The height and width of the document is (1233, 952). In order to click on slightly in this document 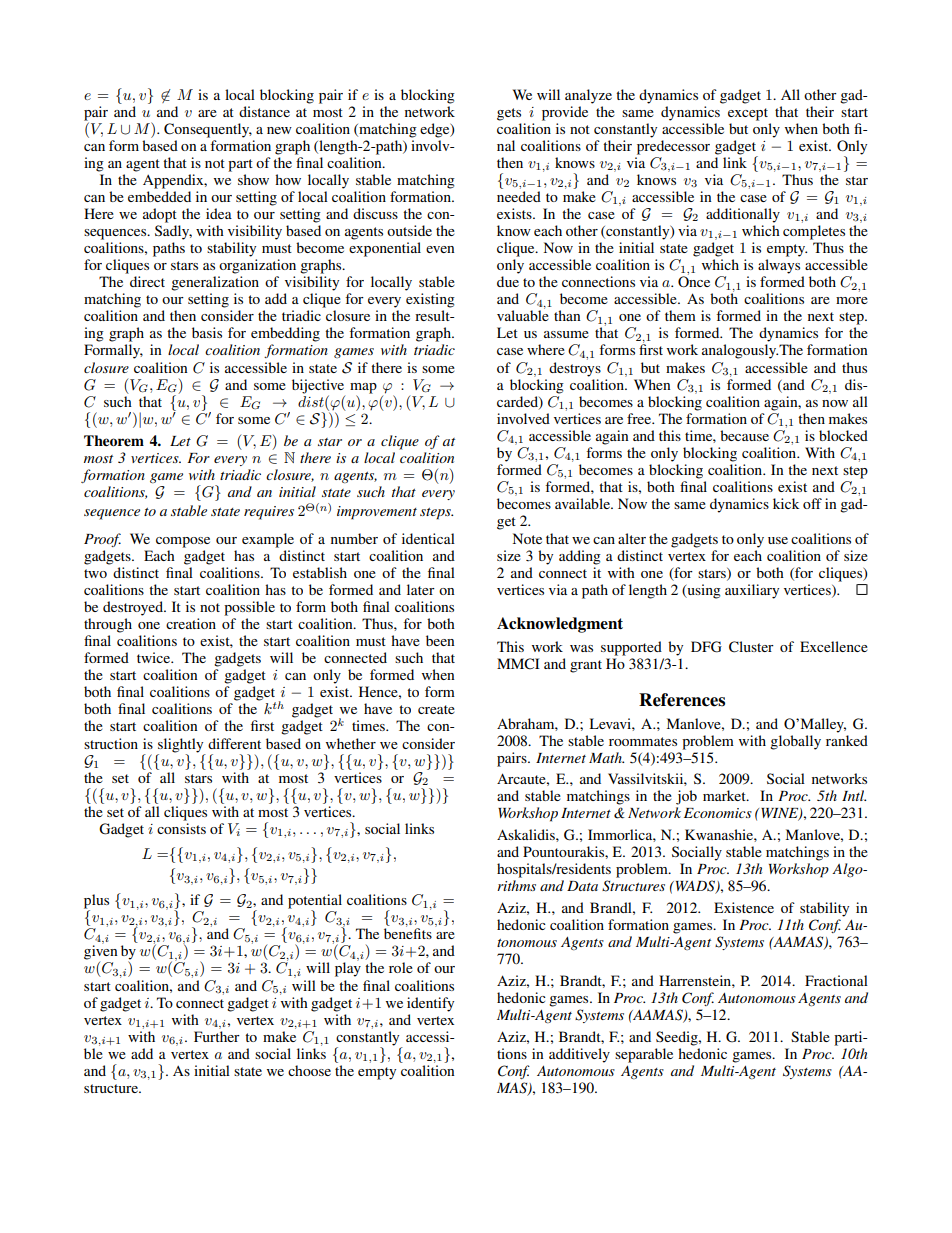, I will do `click(180, 745)`.
